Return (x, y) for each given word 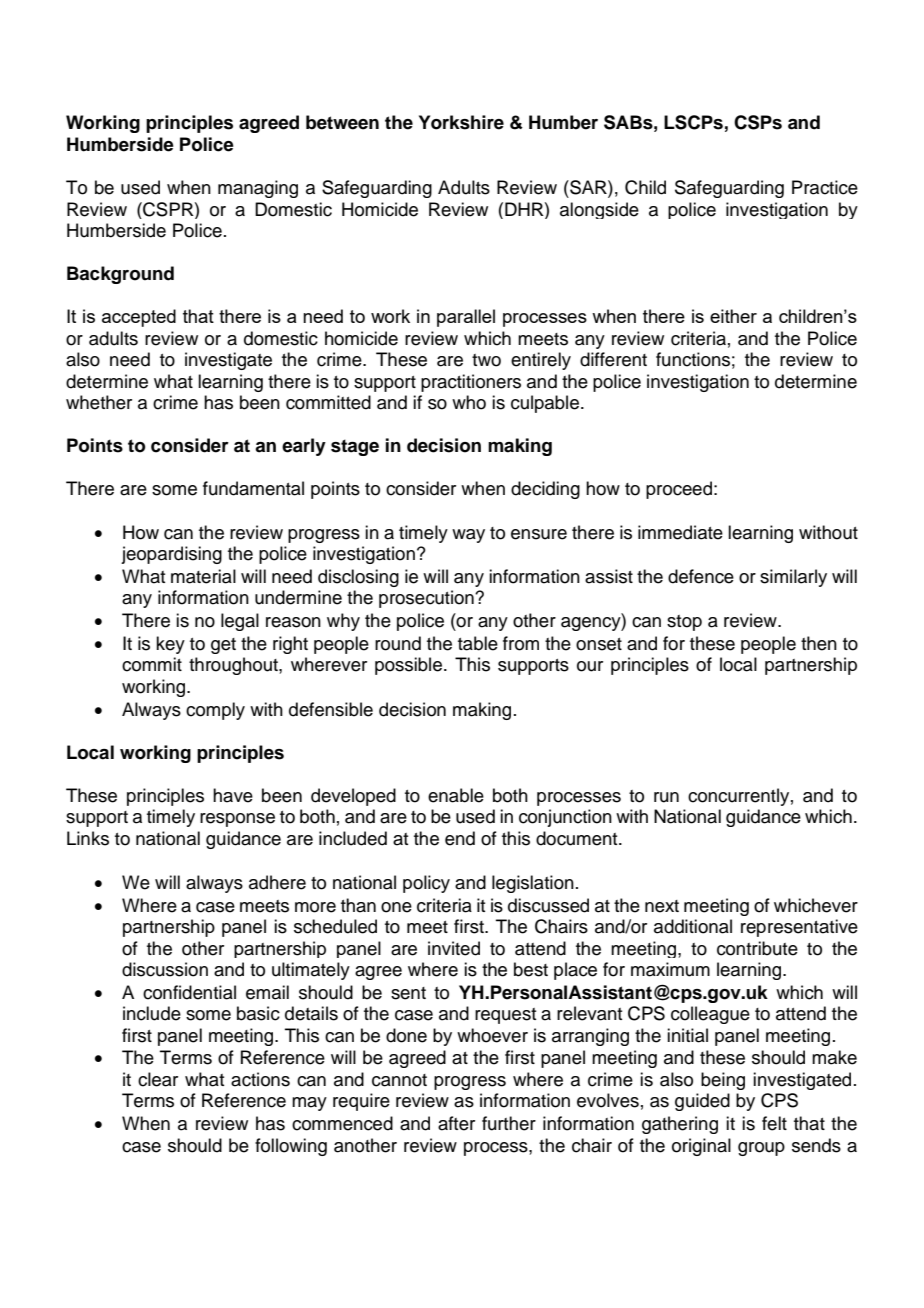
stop (684, 623)
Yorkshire (461, 122)
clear (158, 1079)
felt (774, 1123)
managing (258, 189)
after (456, 1123)
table (478, 643)
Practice (825, 187)
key (170, 645)
